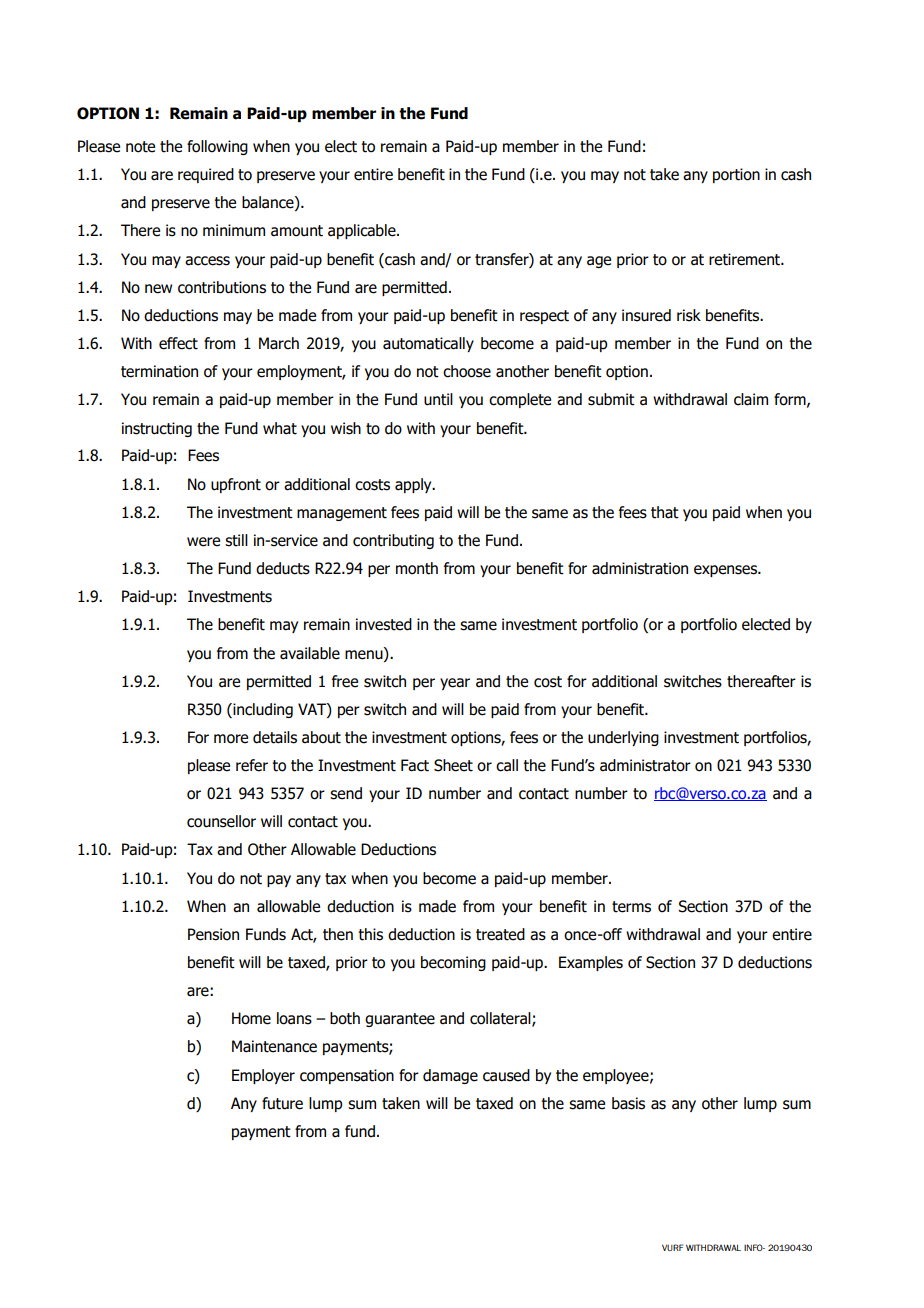 This page has width=924, height=1308. What do you see at coordinates (363, 231) in the page?
I see `applicable` at bounding box center [363, 231].
